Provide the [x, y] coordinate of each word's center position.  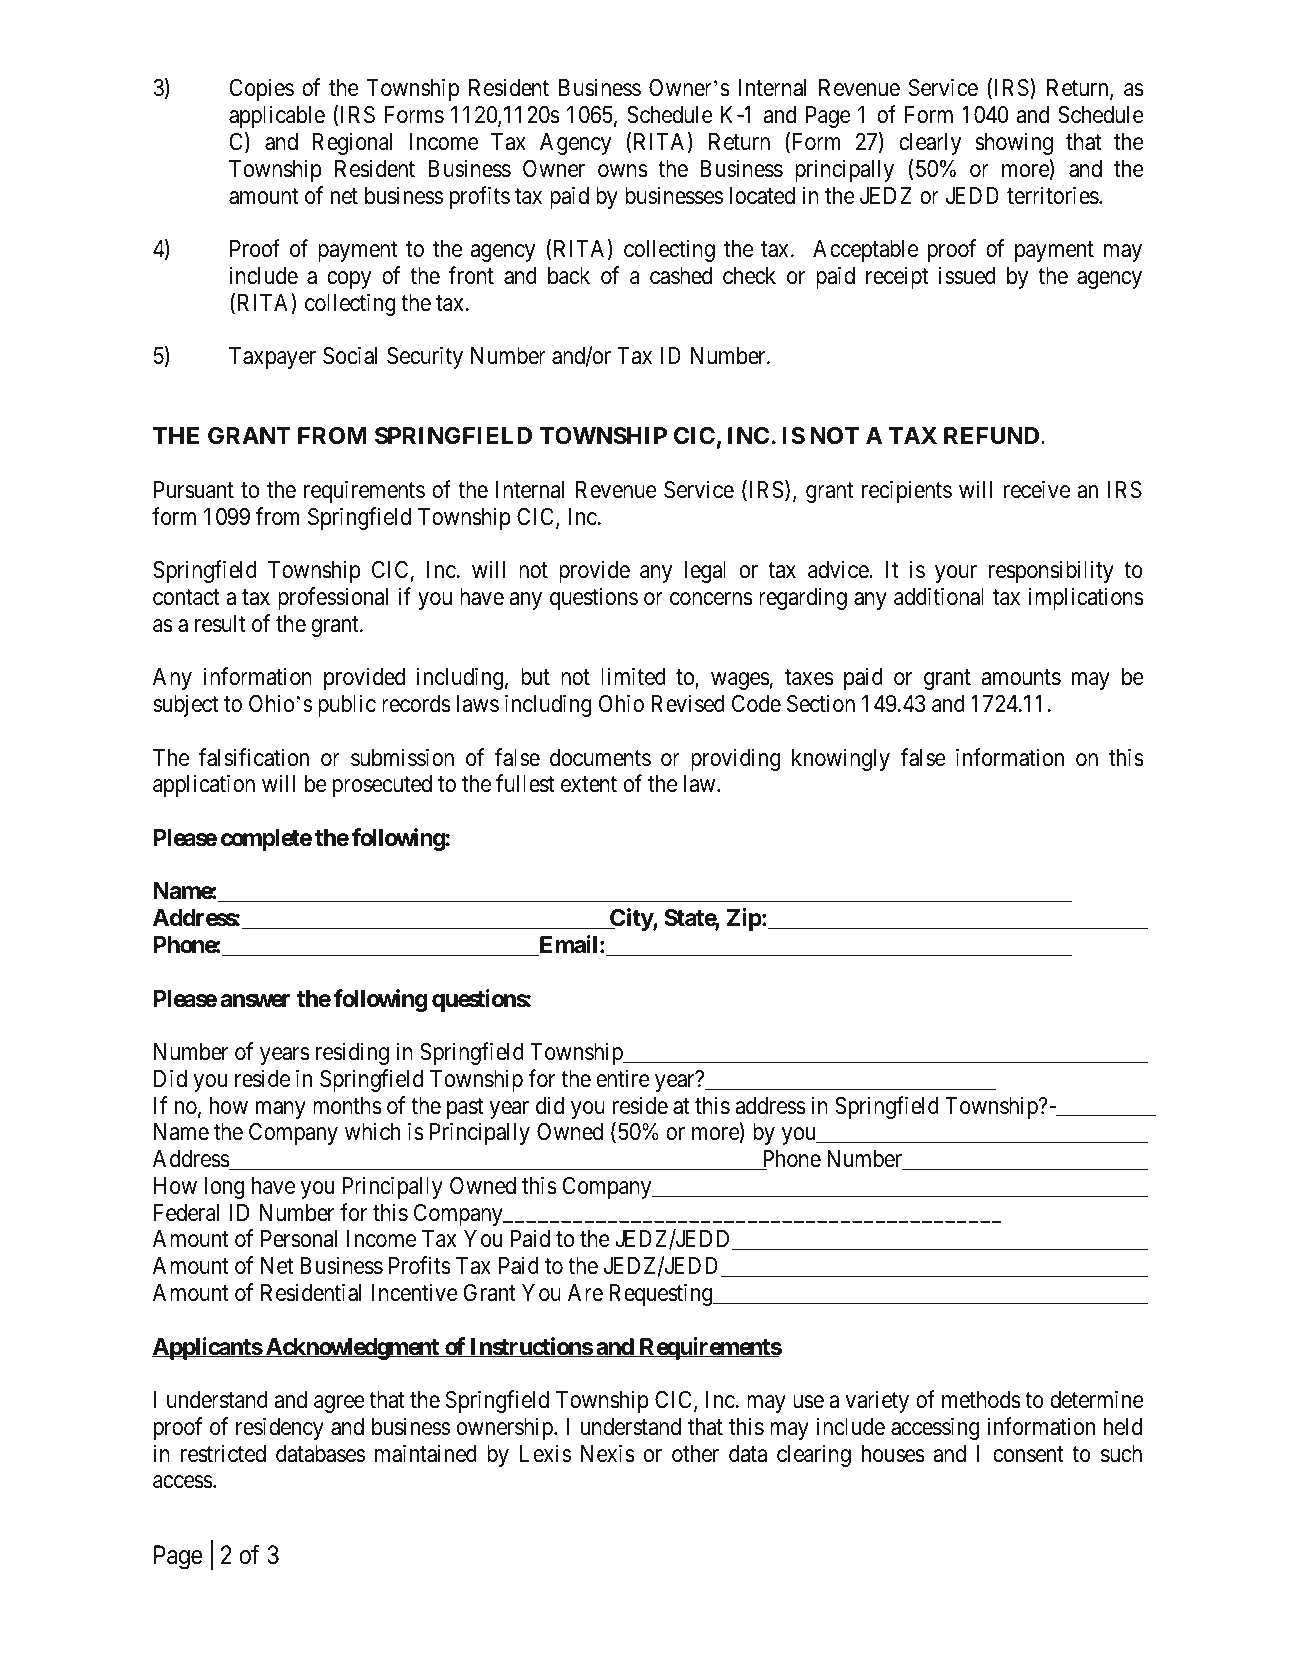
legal [705, 572]
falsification [254, 757]
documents [600, 758]
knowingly [841, 759]
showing [1014, 143]
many [281, 1110]
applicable [277, 116]
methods [981, 1400]
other [695, 1454]
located [762, 196]
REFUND [993, 435]
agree [339, 1404]
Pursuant [194, 490]
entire [623, 1078]
